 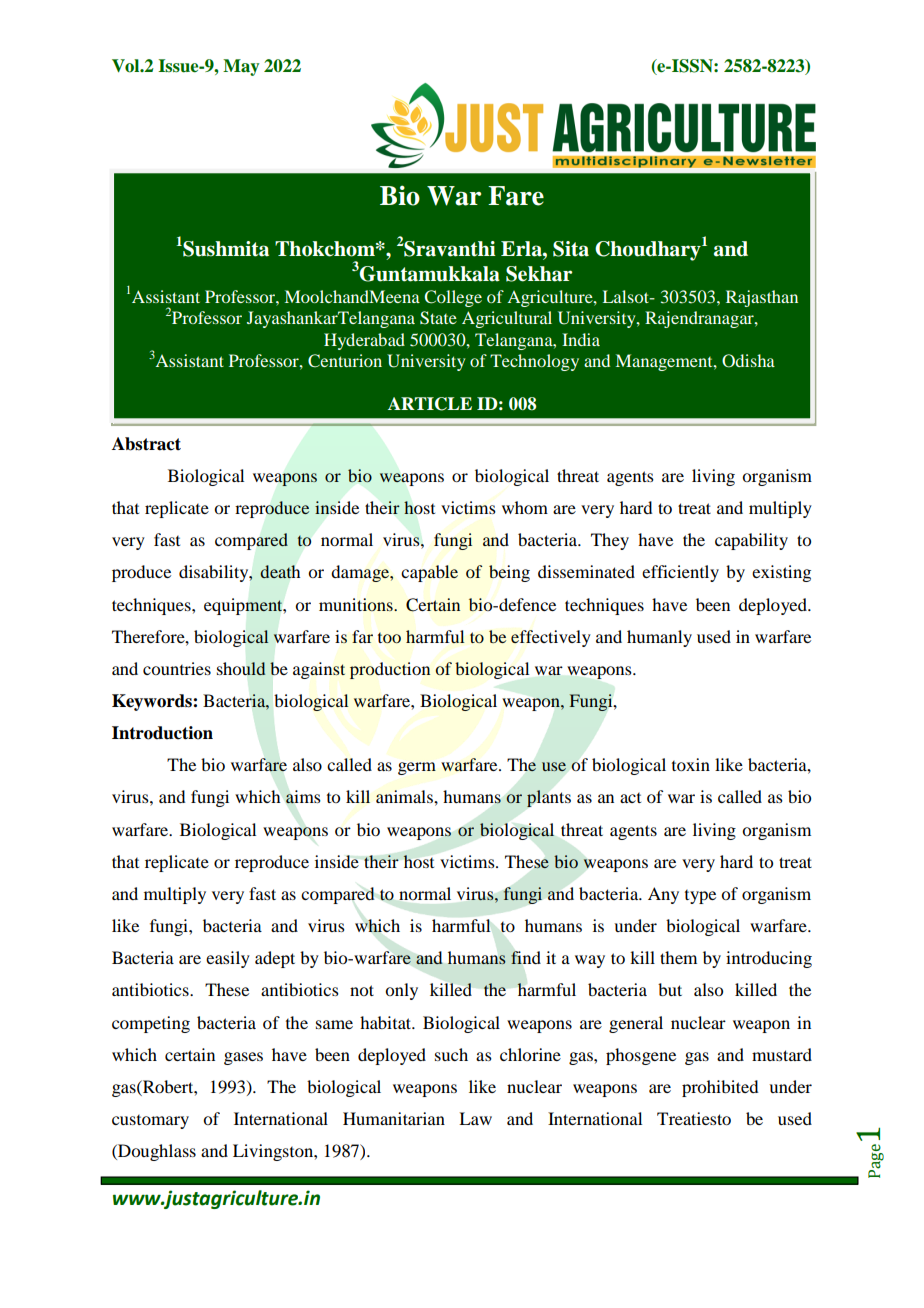 What do you see at coordinates (453, 298) in the screenshot?
I see `College` at bounding box center [453, 298].
